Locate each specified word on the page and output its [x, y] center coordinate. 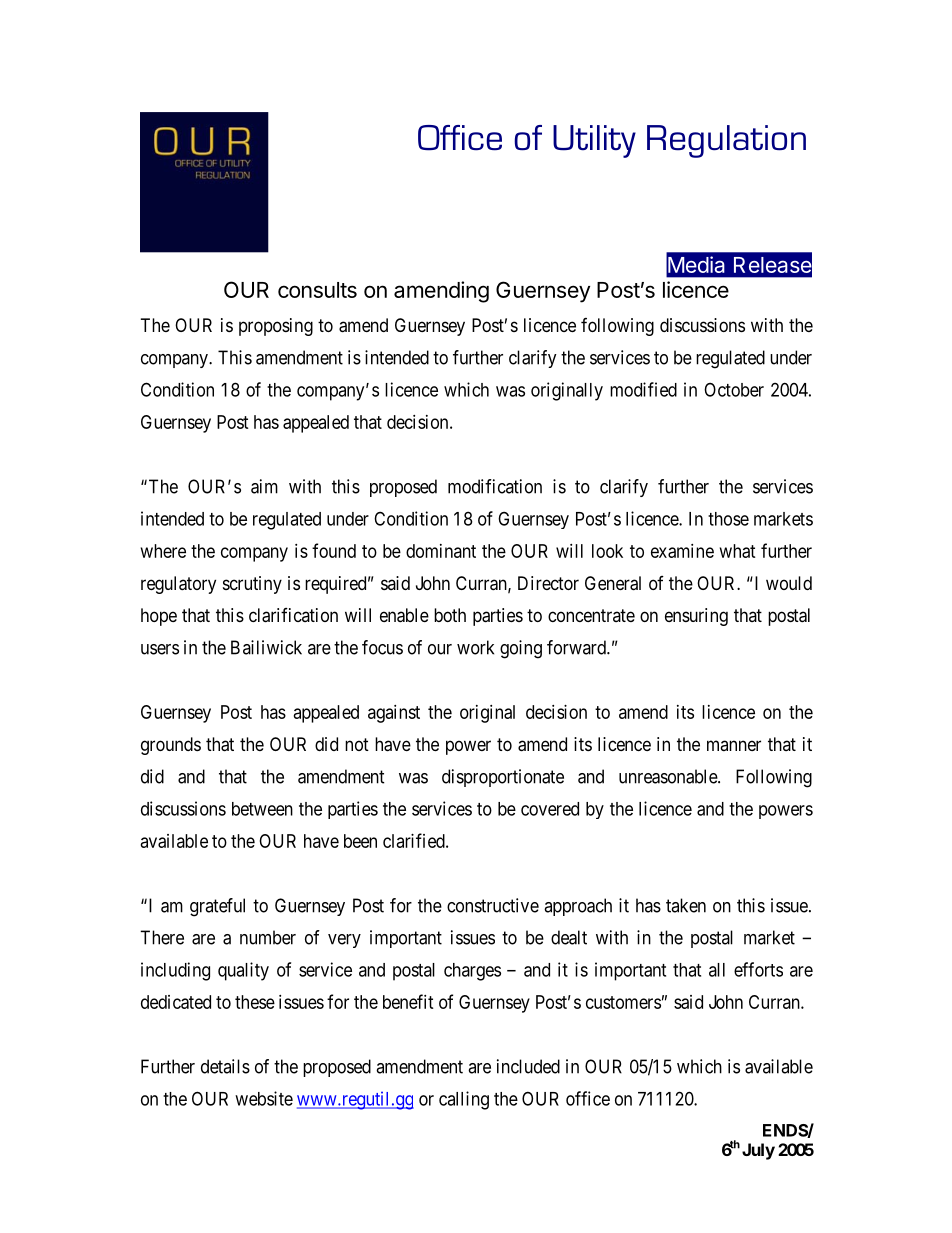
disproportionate [503, 778]
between [262, 809]
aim [264, 486]
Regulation [726, 141]
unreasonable [669, 776]
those [728, 519]
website [264, 1098]
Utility [594, 141]
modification [495, 486]
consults [317, 290]
